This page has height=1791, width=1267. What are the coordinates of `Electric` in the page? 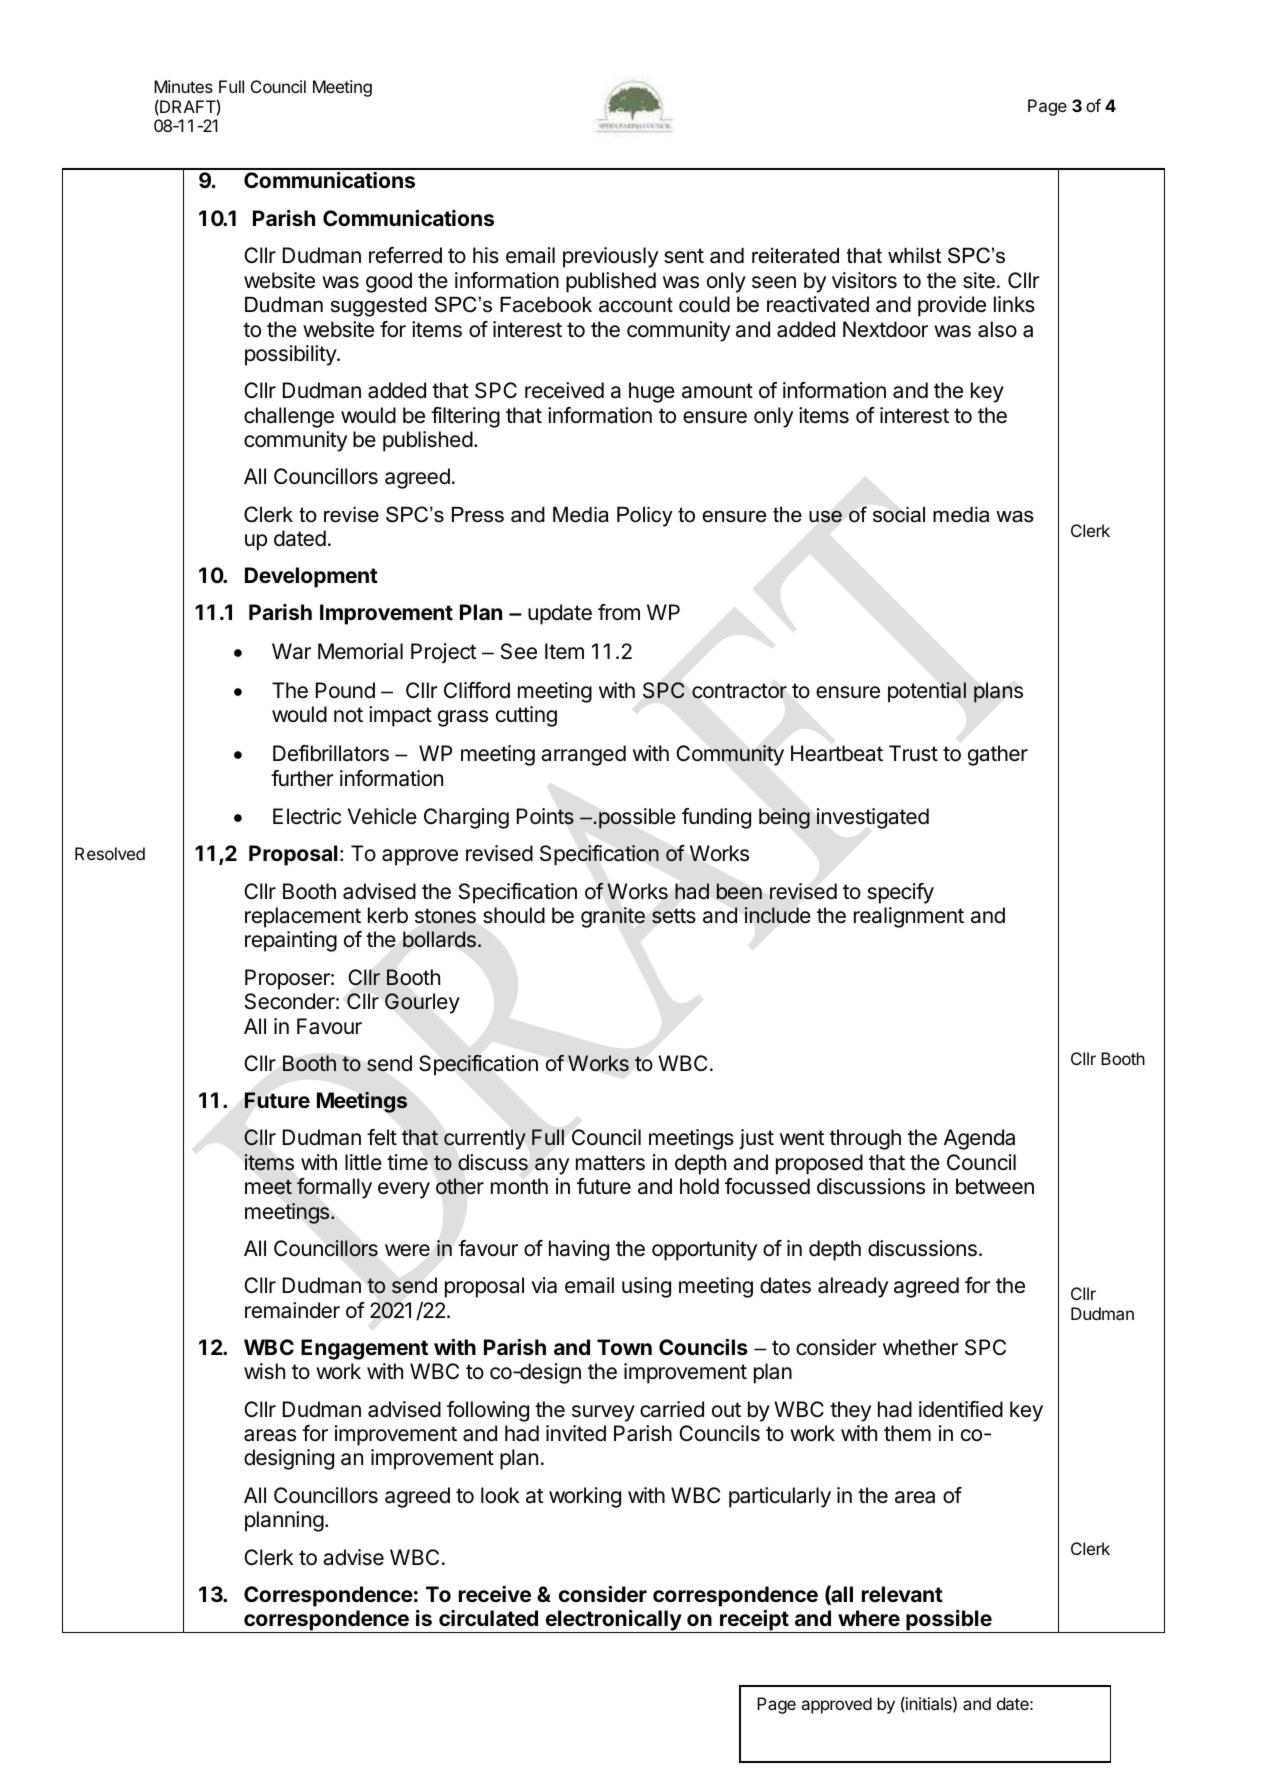 It's located at (307, 816).
